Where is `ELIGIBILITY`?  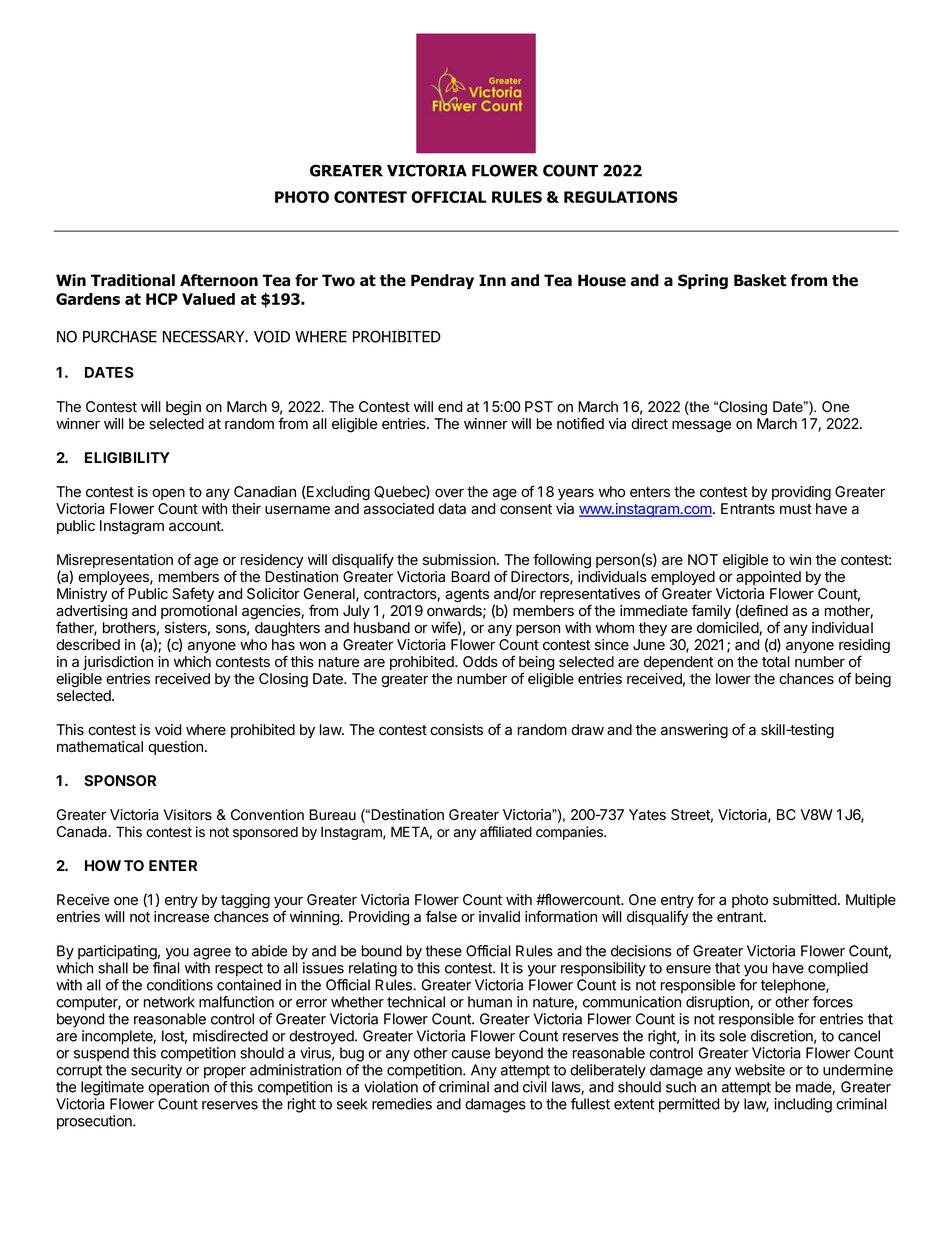 ELIGIBILITY is located at coordinates (127, 457).
